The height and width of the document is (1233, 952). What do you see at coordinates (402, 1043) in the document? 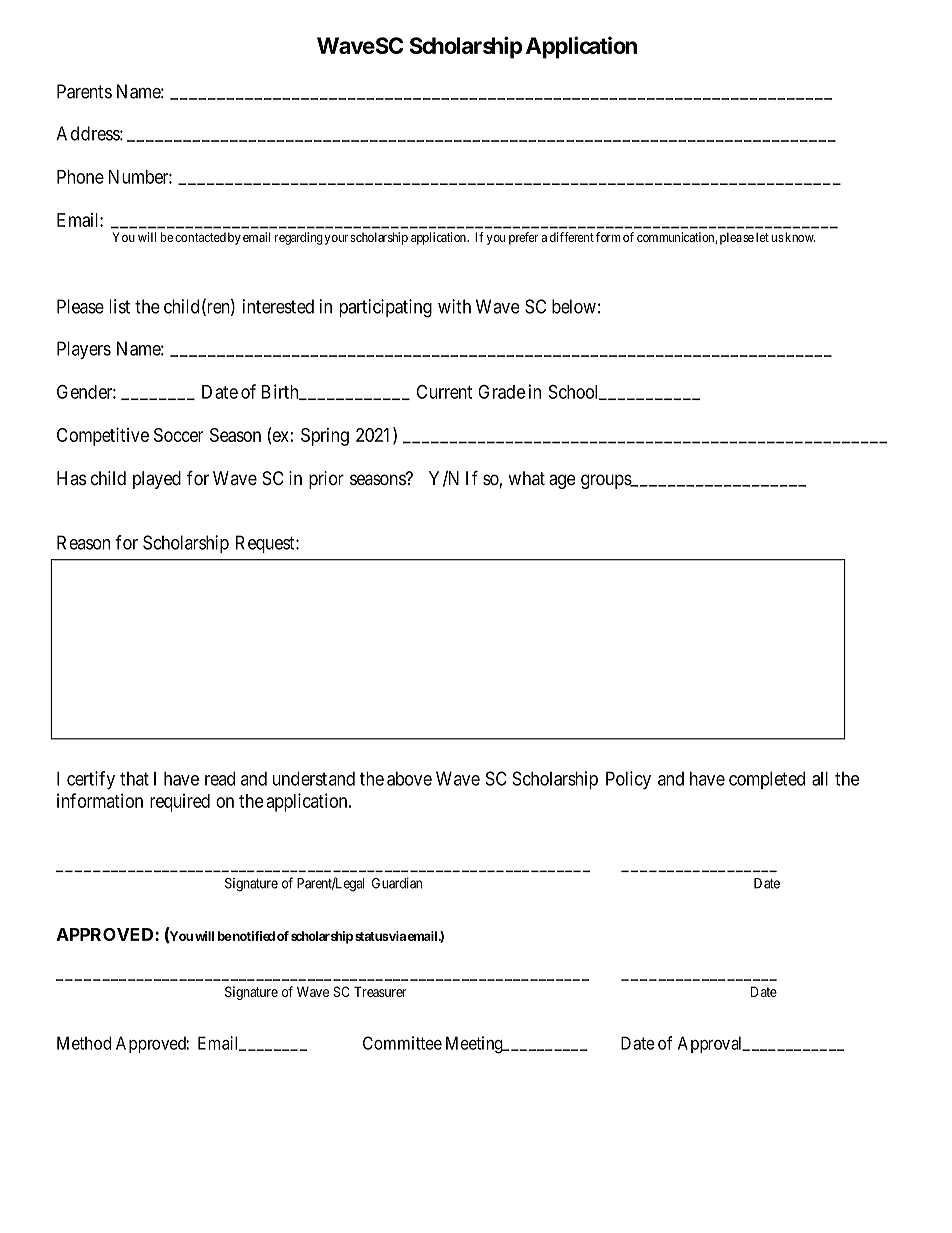
I see `Committee` at bounding box center [402, 1043].
